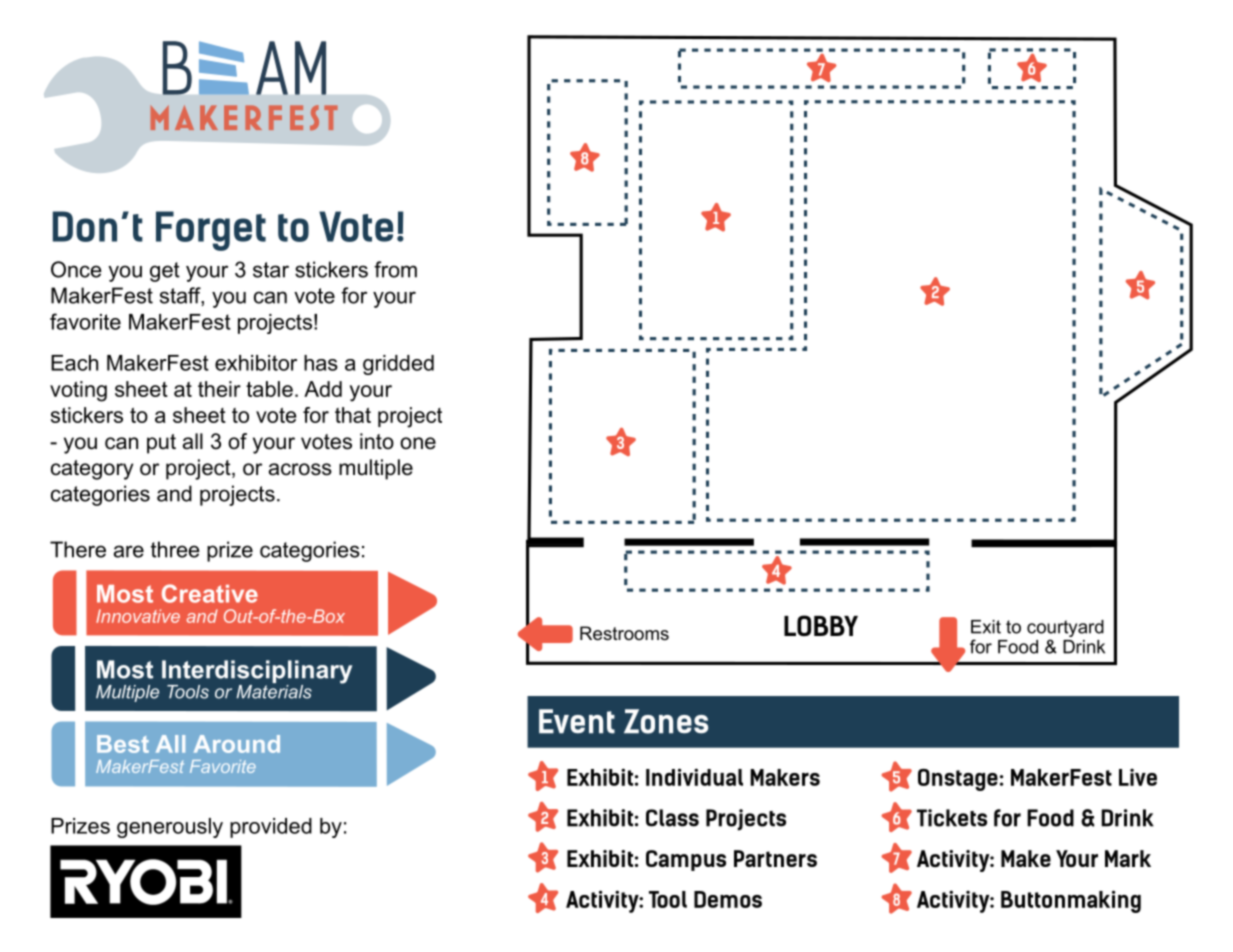 Image resolution: width=1233 pixels, height=952 pixels. I want to click on courtyard, so click(1065, 630).
